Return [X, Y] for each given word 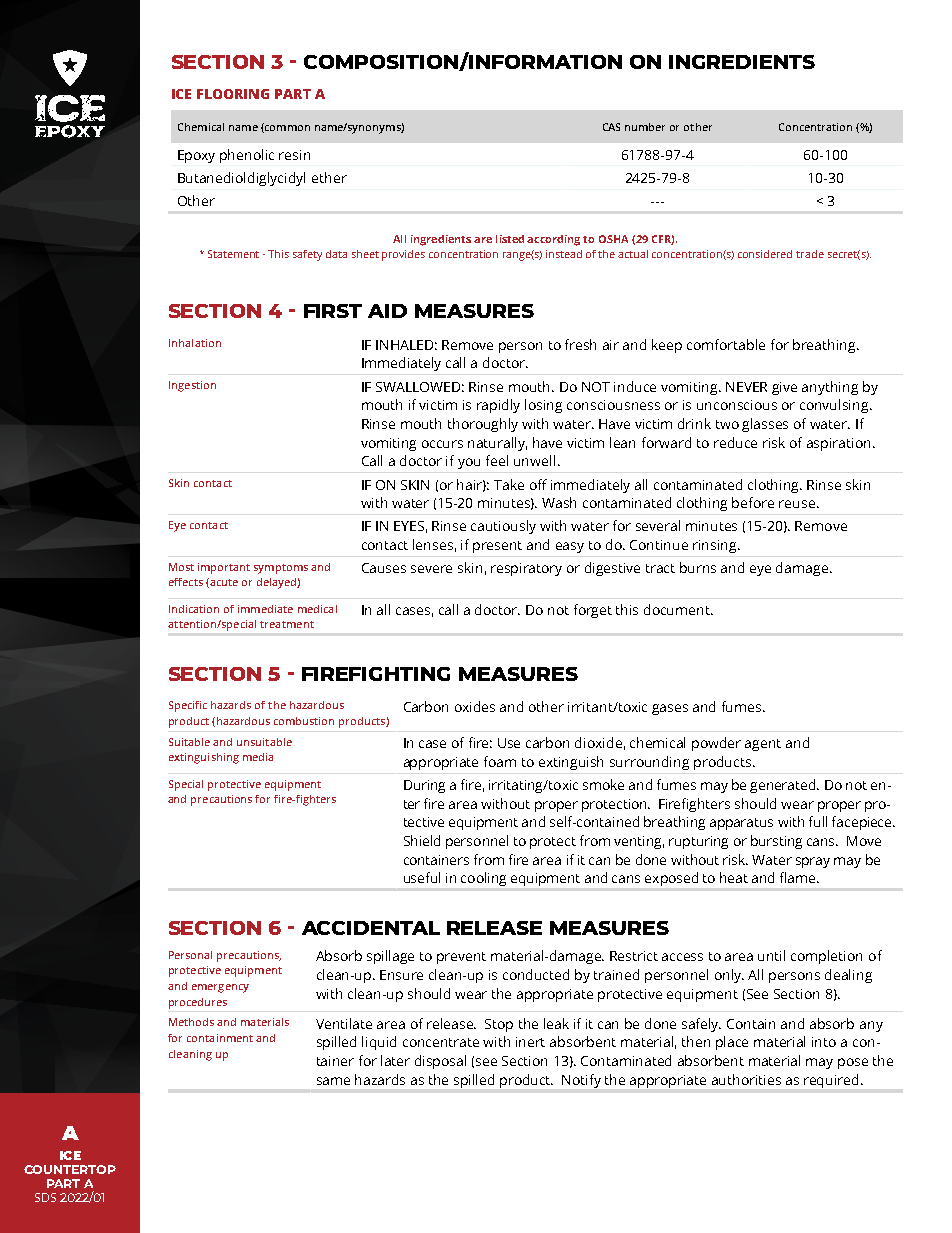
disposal [440, 1062]
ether [329, 177]
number [645, 127]
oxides [475, 706]
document [678, 609]
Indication [194, 609]
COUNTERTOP [70, 1169]
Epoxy [196, 156]
